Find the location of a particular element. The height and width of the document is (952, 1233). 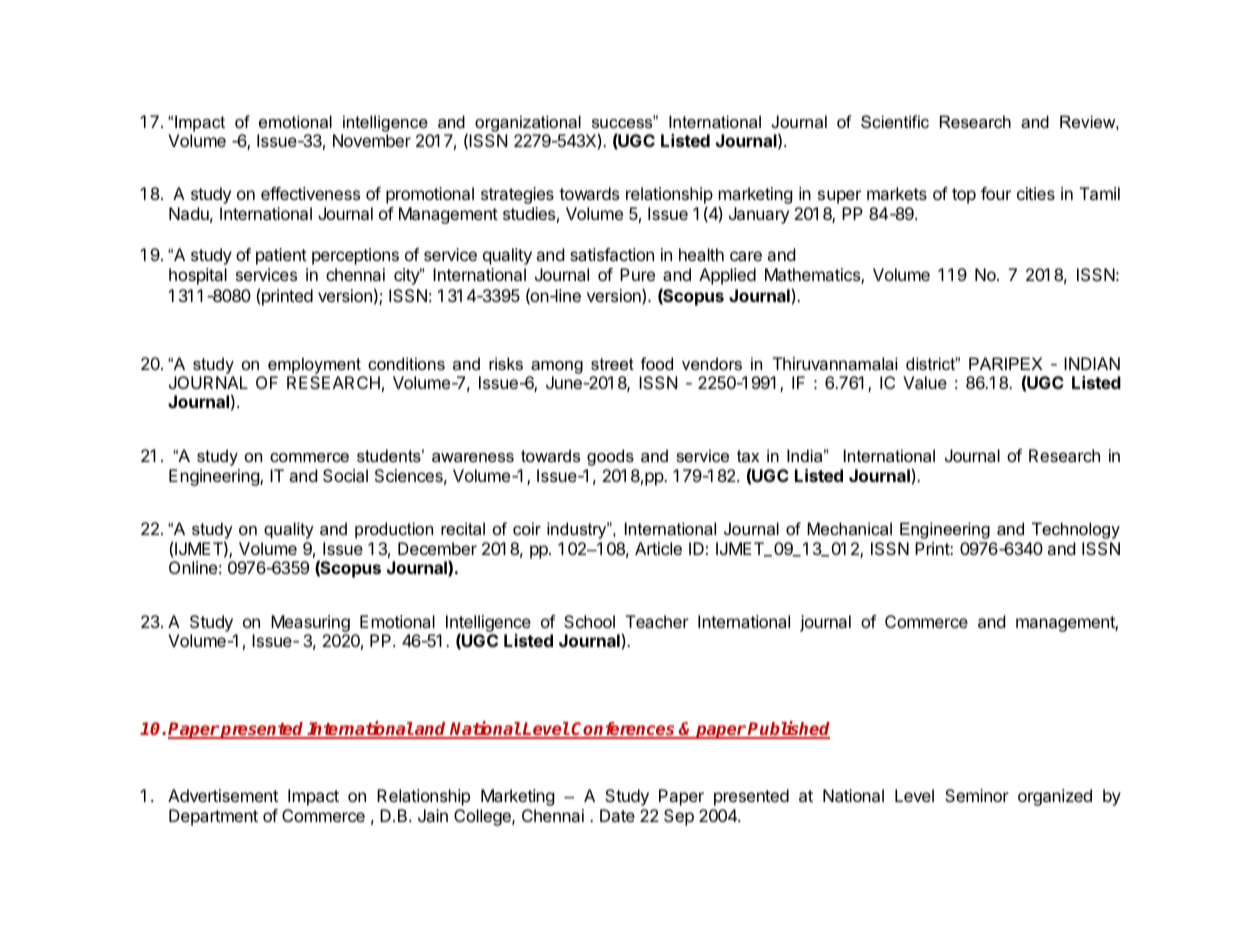

Date is located at coordinates (617, 815).
